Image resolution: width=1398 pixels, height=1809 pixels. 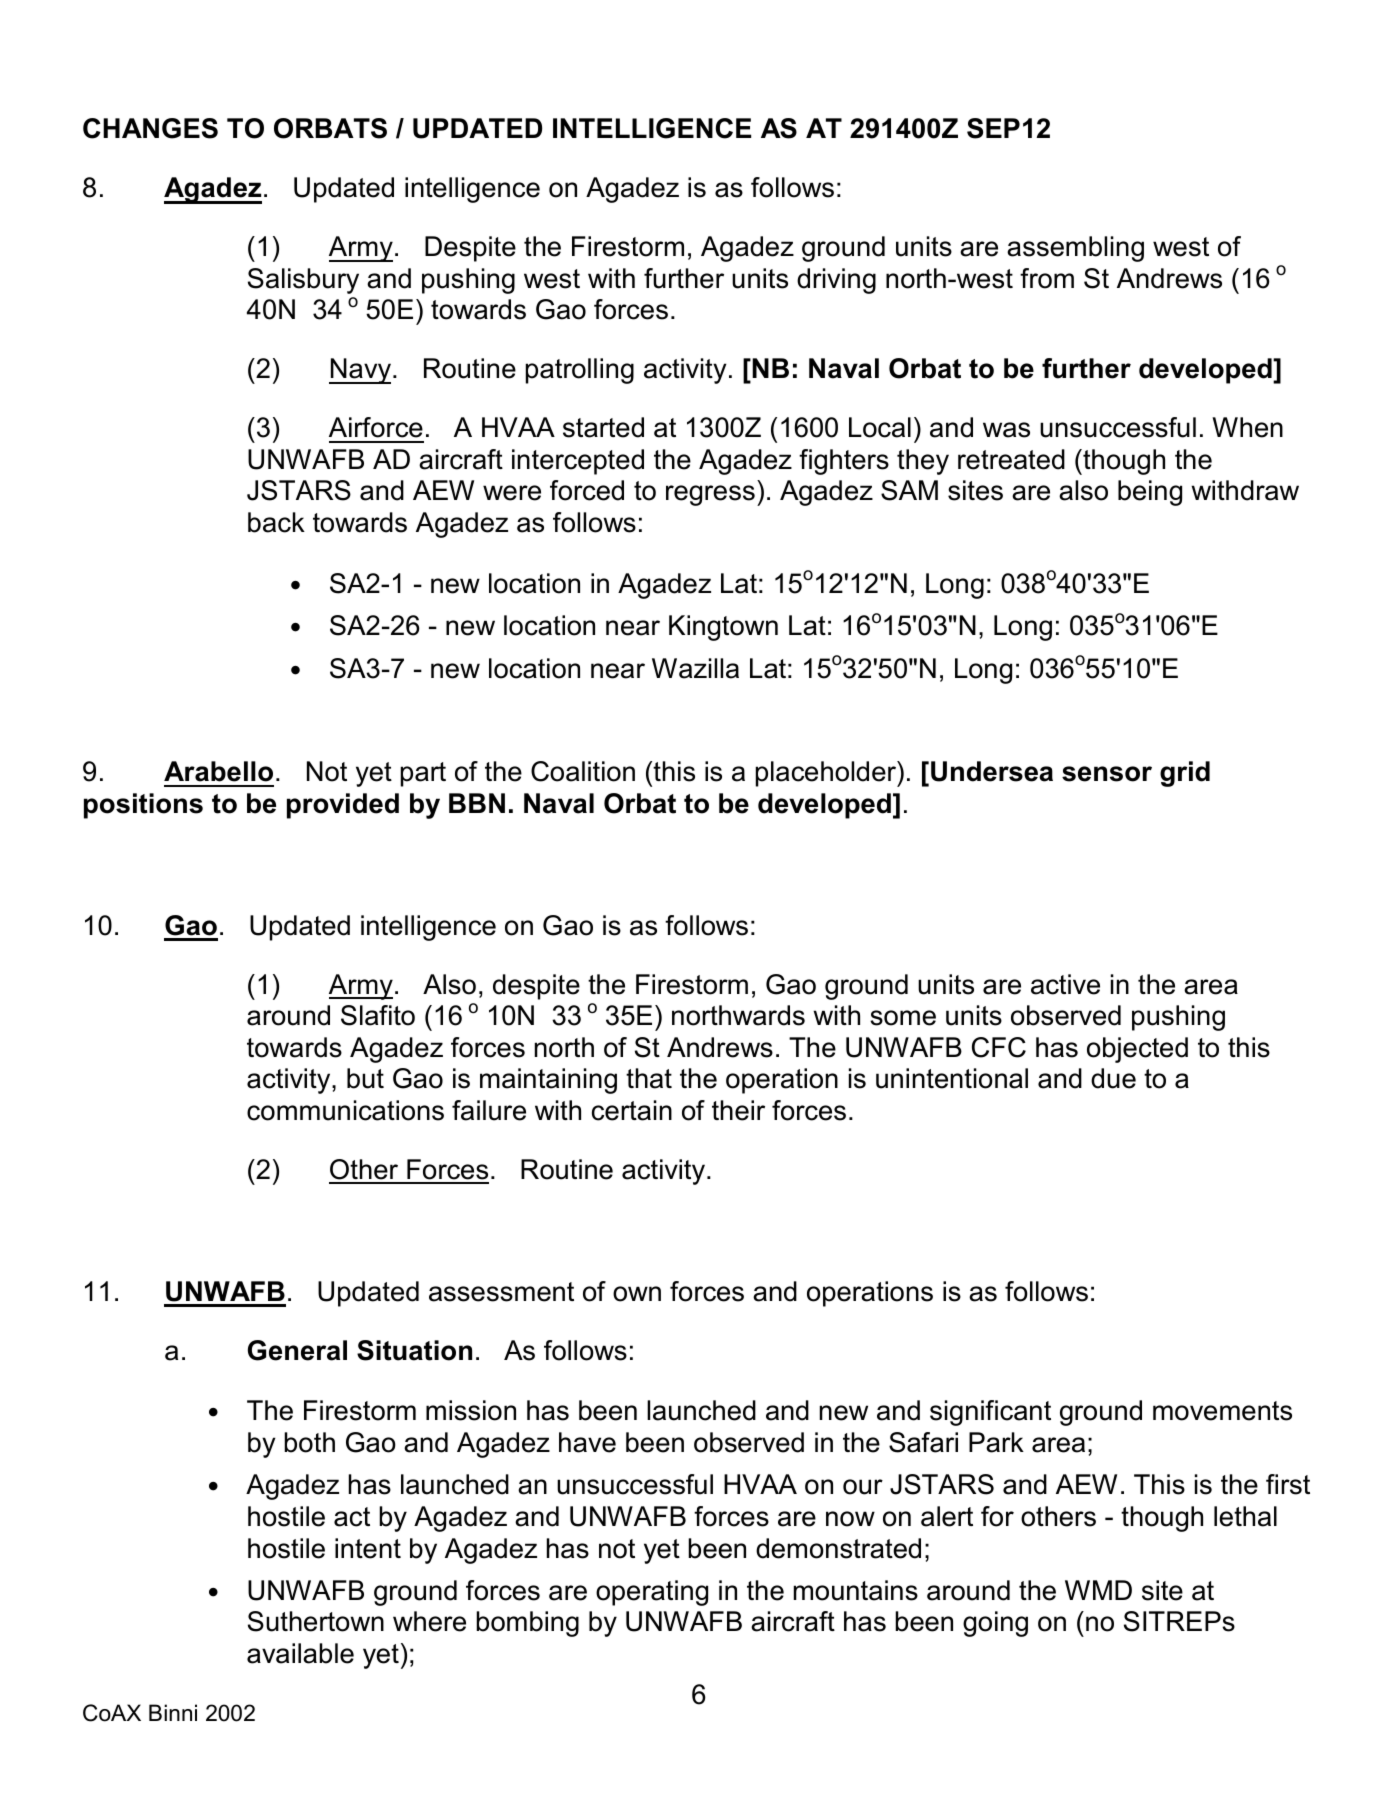 What do you see at coordinates (836, 281) in the screenshot?
I see `driving` at bounding box center [836, 281].
